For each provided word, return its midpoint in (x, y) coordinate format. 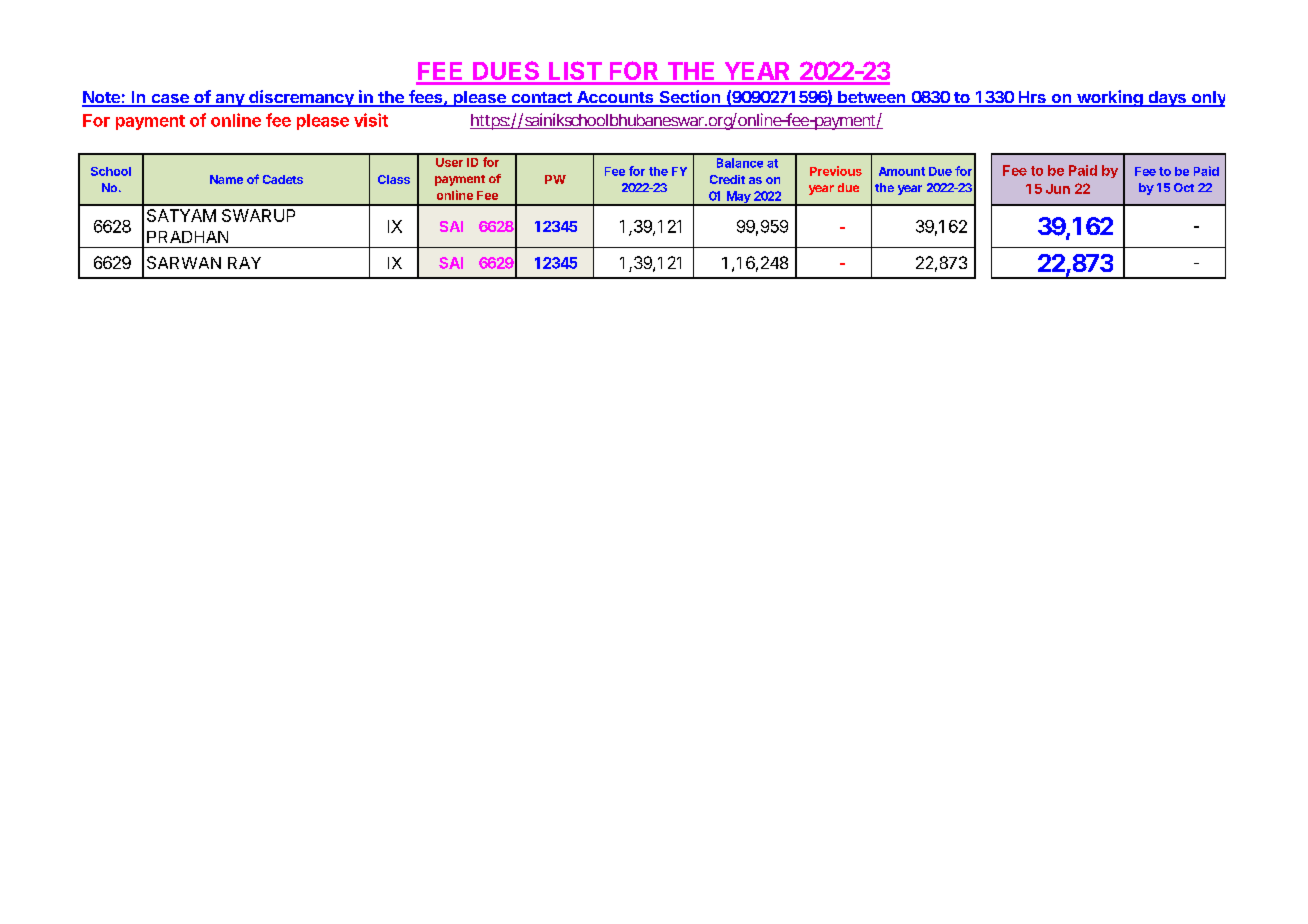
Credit (727, 179)
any (230, 100)
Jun (1058, 189)
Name (226, 179)
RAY (244, 263)
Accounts (615, 98)
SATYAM (181, 215)
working (1110, 98)
